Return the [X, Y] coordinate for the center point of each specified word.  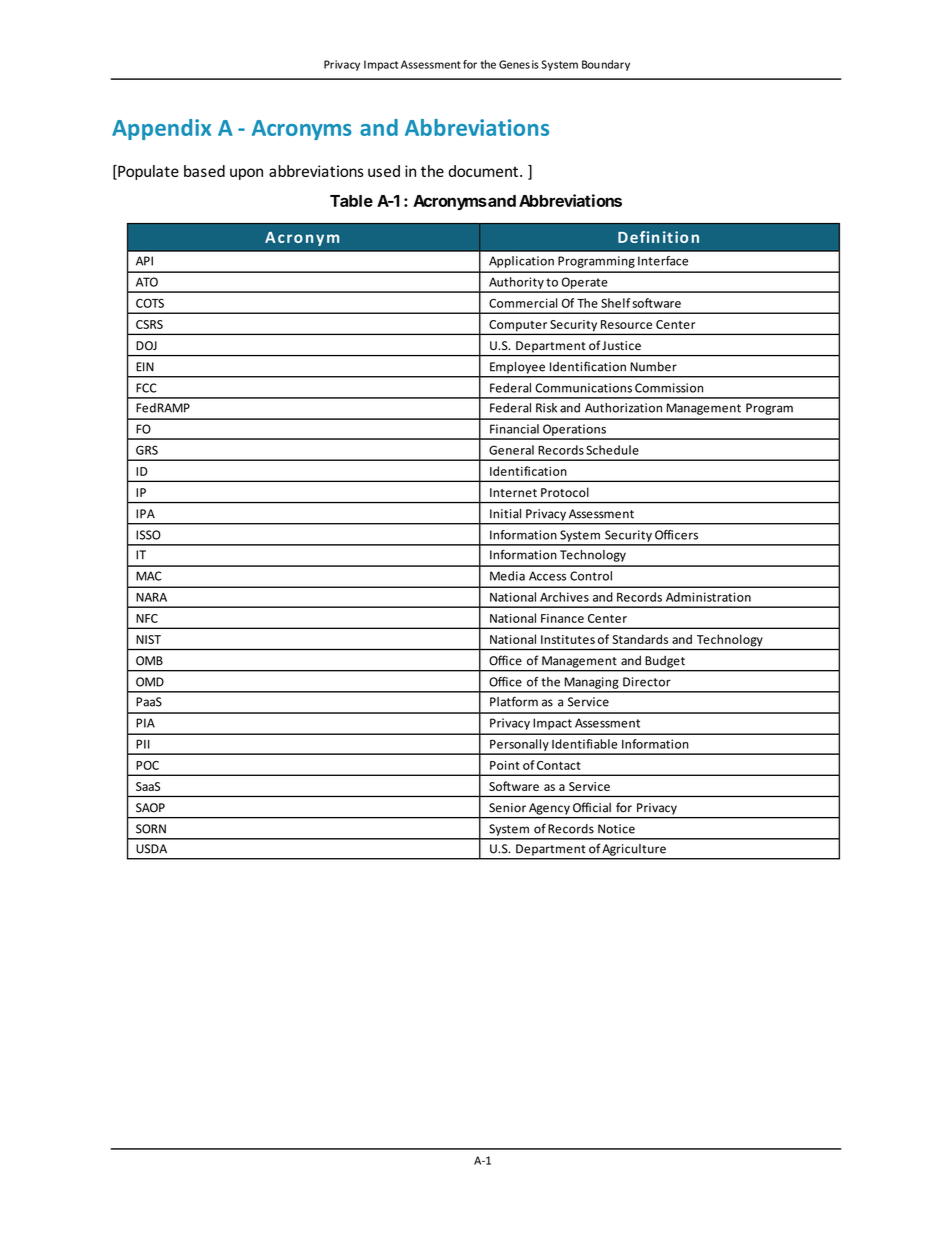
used [384, 171]
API [144, 261]
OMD [150, 682]
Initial [505, 514]
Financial [514, 429]
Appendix [161, 129]
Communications [583, 388]
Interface [663, 261]
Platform [514, 701]
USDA [151, 849]
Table [351, 201]
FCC [146, 388]
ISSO [148, 535]
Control [591, 576]
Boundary [606, 65]
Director [647, 682]
